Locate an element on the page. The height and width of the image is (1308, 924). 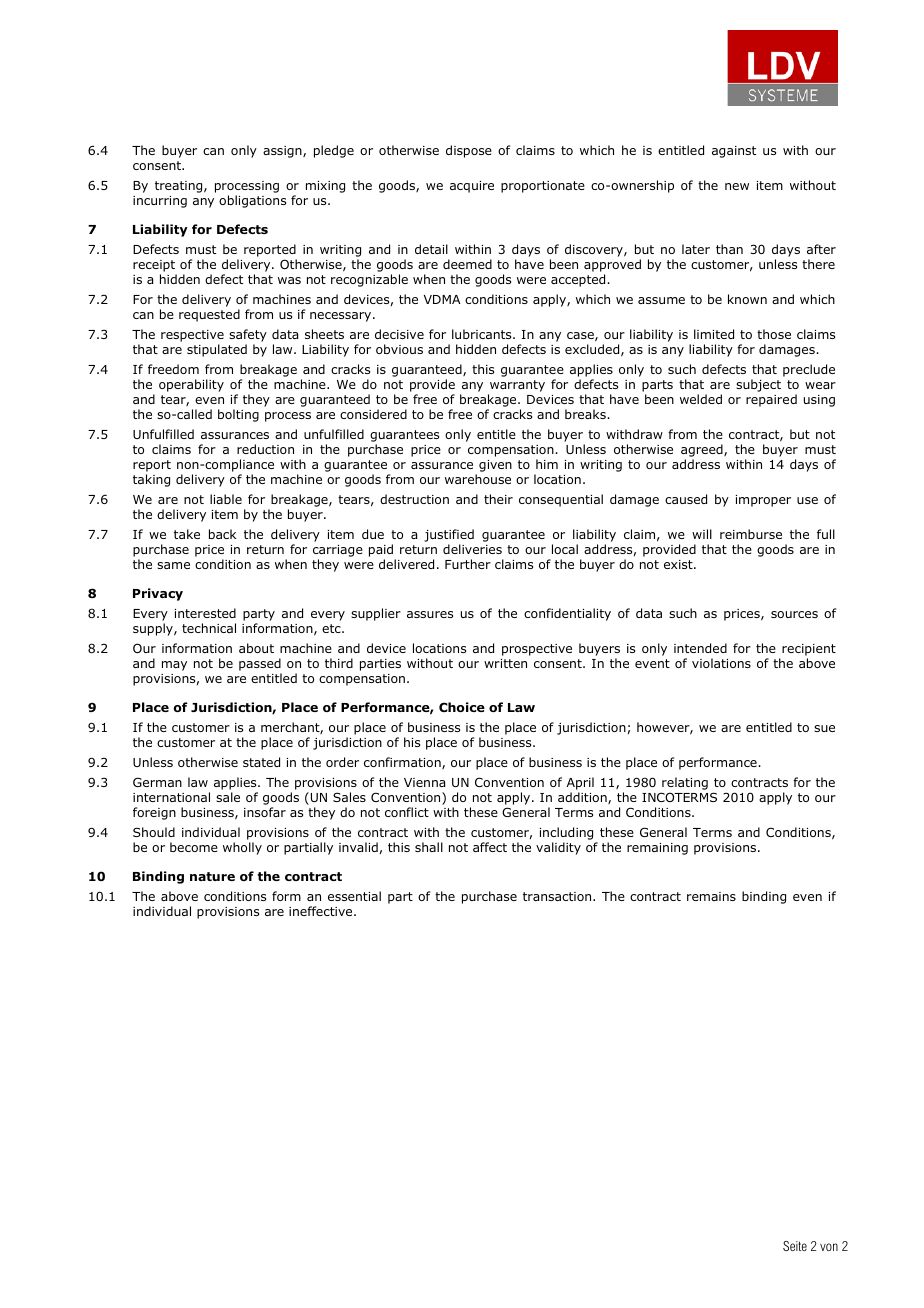
agreed is located at coordinates (703, 452).
